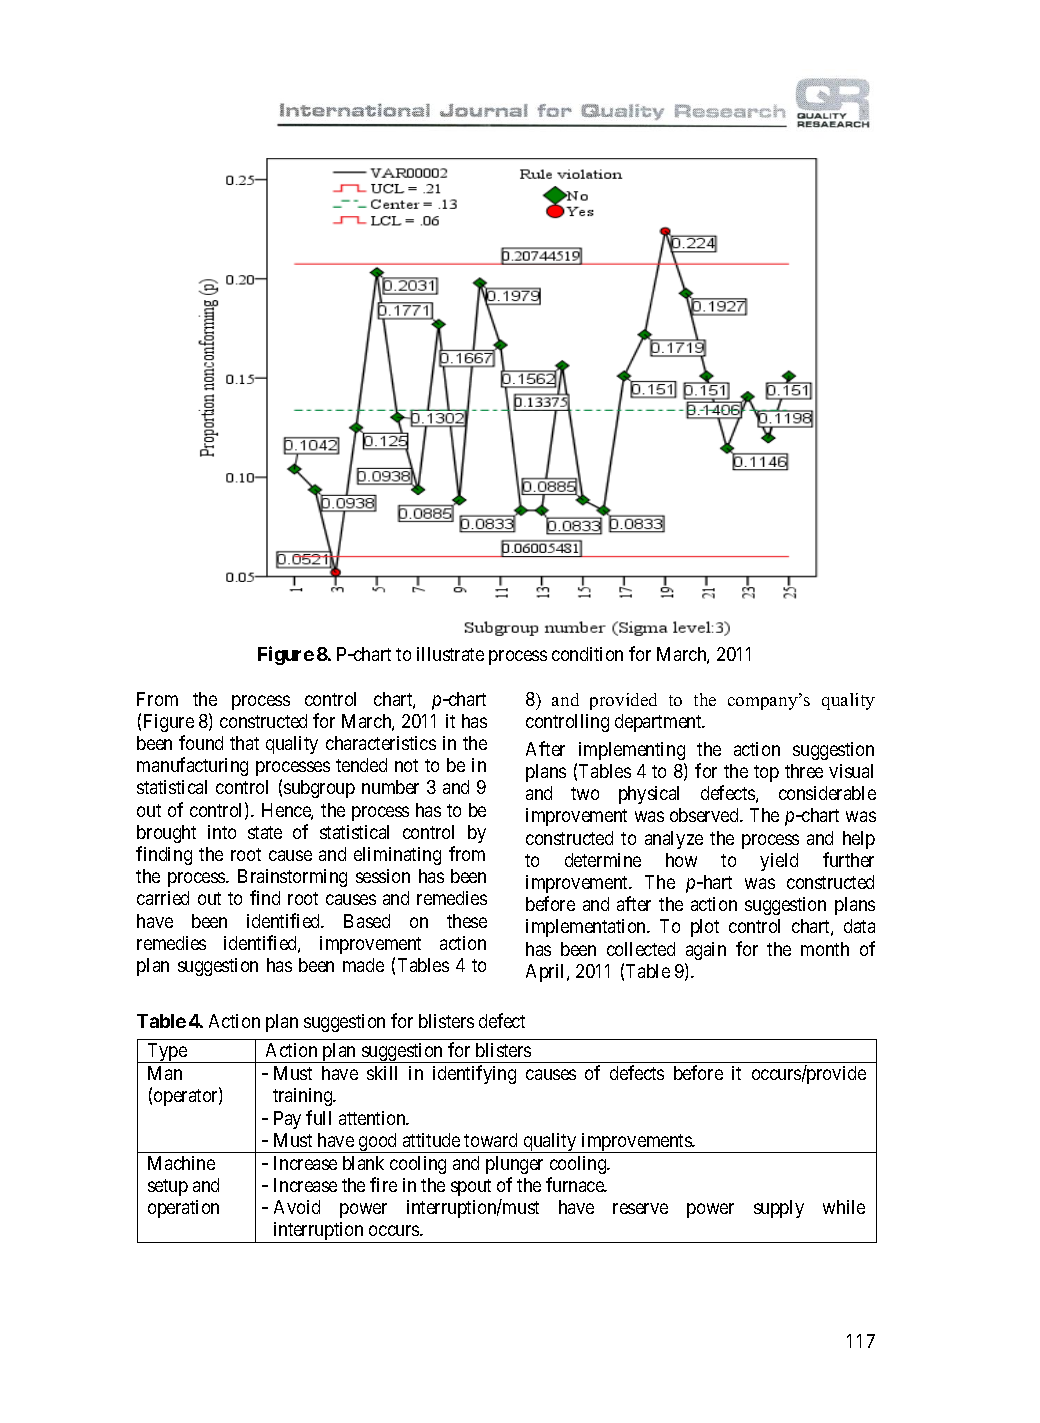 The height and width of the image is (1423, 1040). Describe the element at coordinates (659, 723) in the image. I see `department` at that location.
